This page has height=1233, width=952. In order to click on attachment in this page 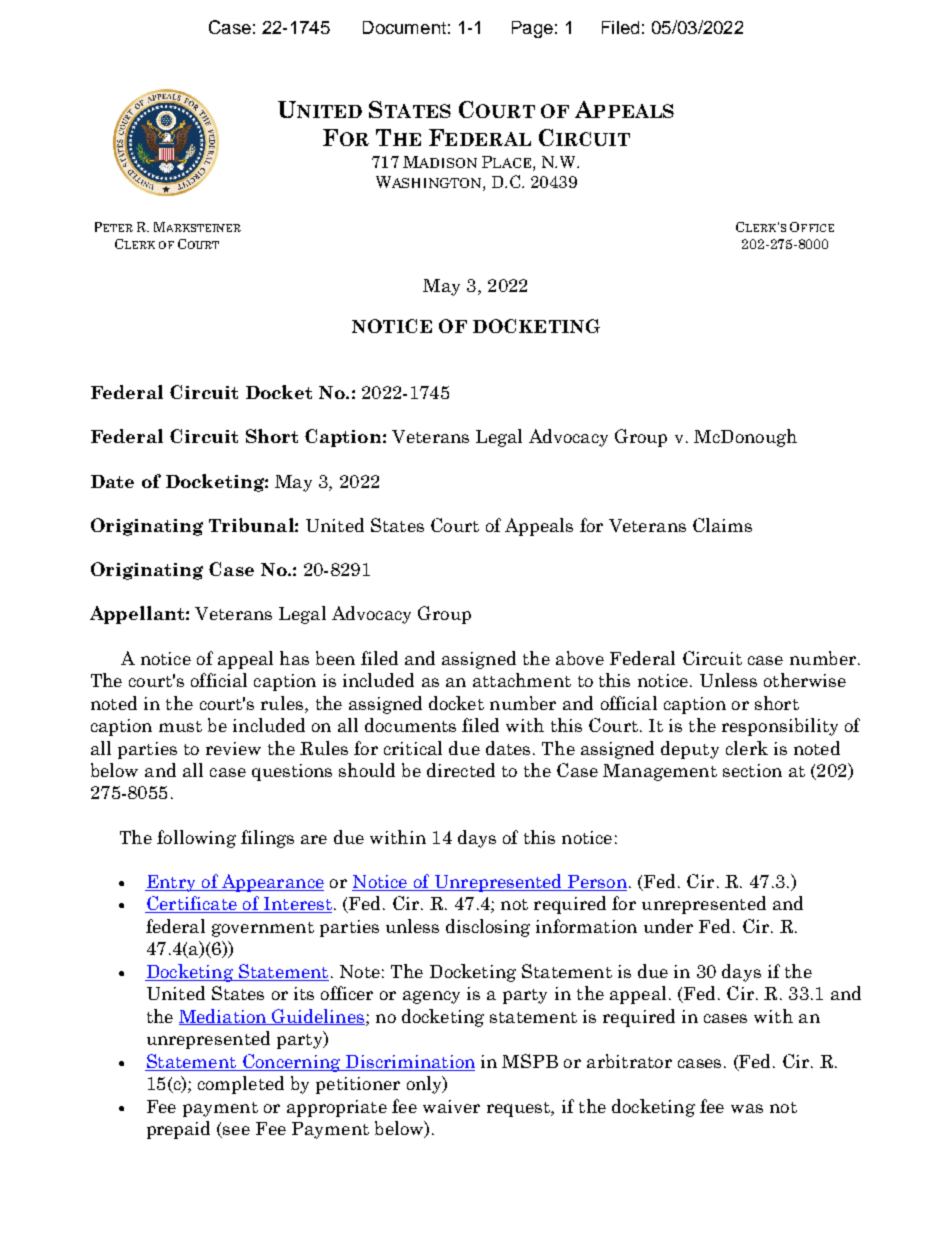, I will do `click(522, 680)`.
